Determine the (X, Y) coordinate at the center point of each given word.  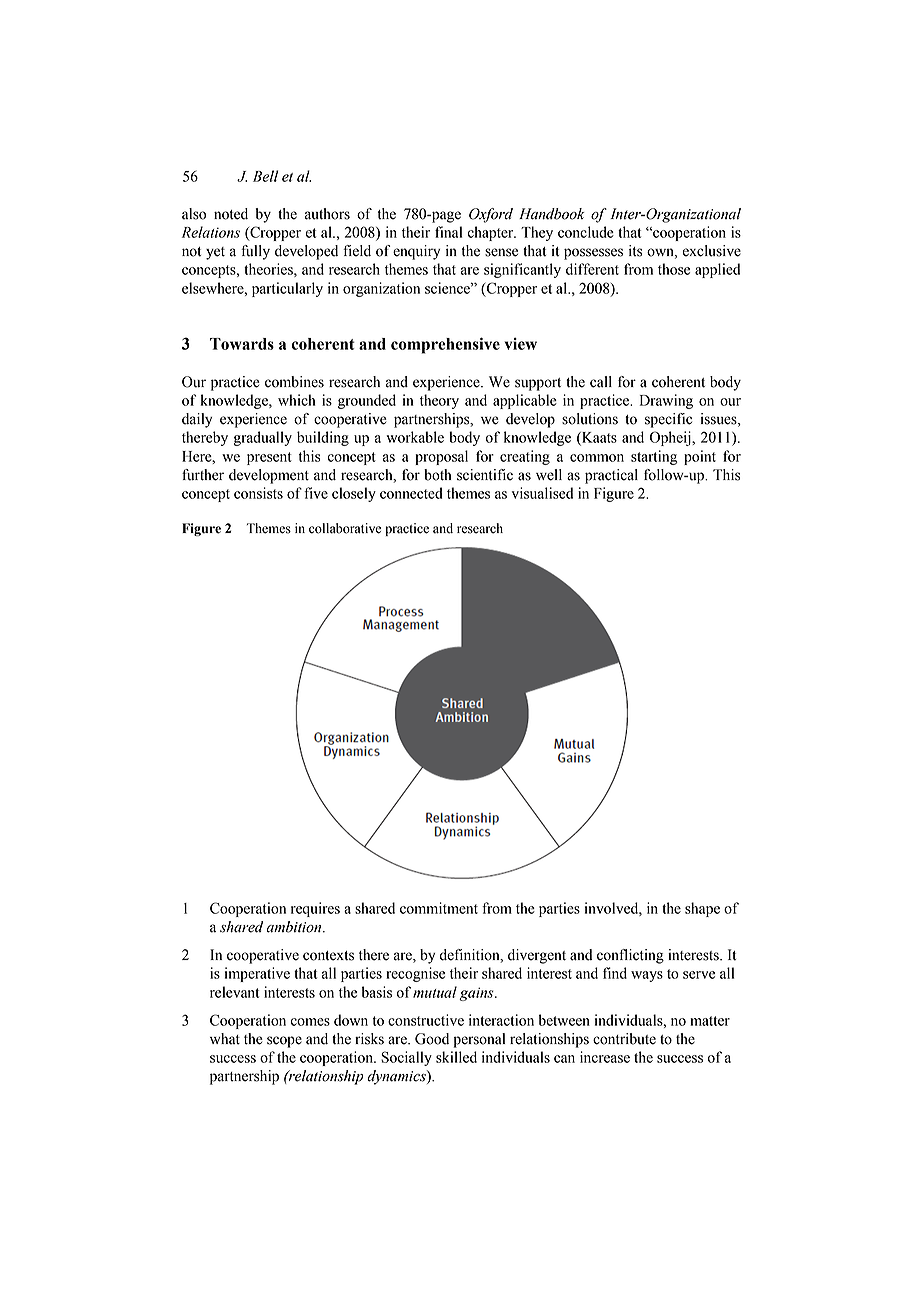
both (437, 475)
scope (284, 1042)
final (448, 232)
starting (654, 457)
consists (258, 493)
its (636, 251)
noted (231, 214)
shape (702, 909)
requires (315, 909)
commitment (439, 908)
